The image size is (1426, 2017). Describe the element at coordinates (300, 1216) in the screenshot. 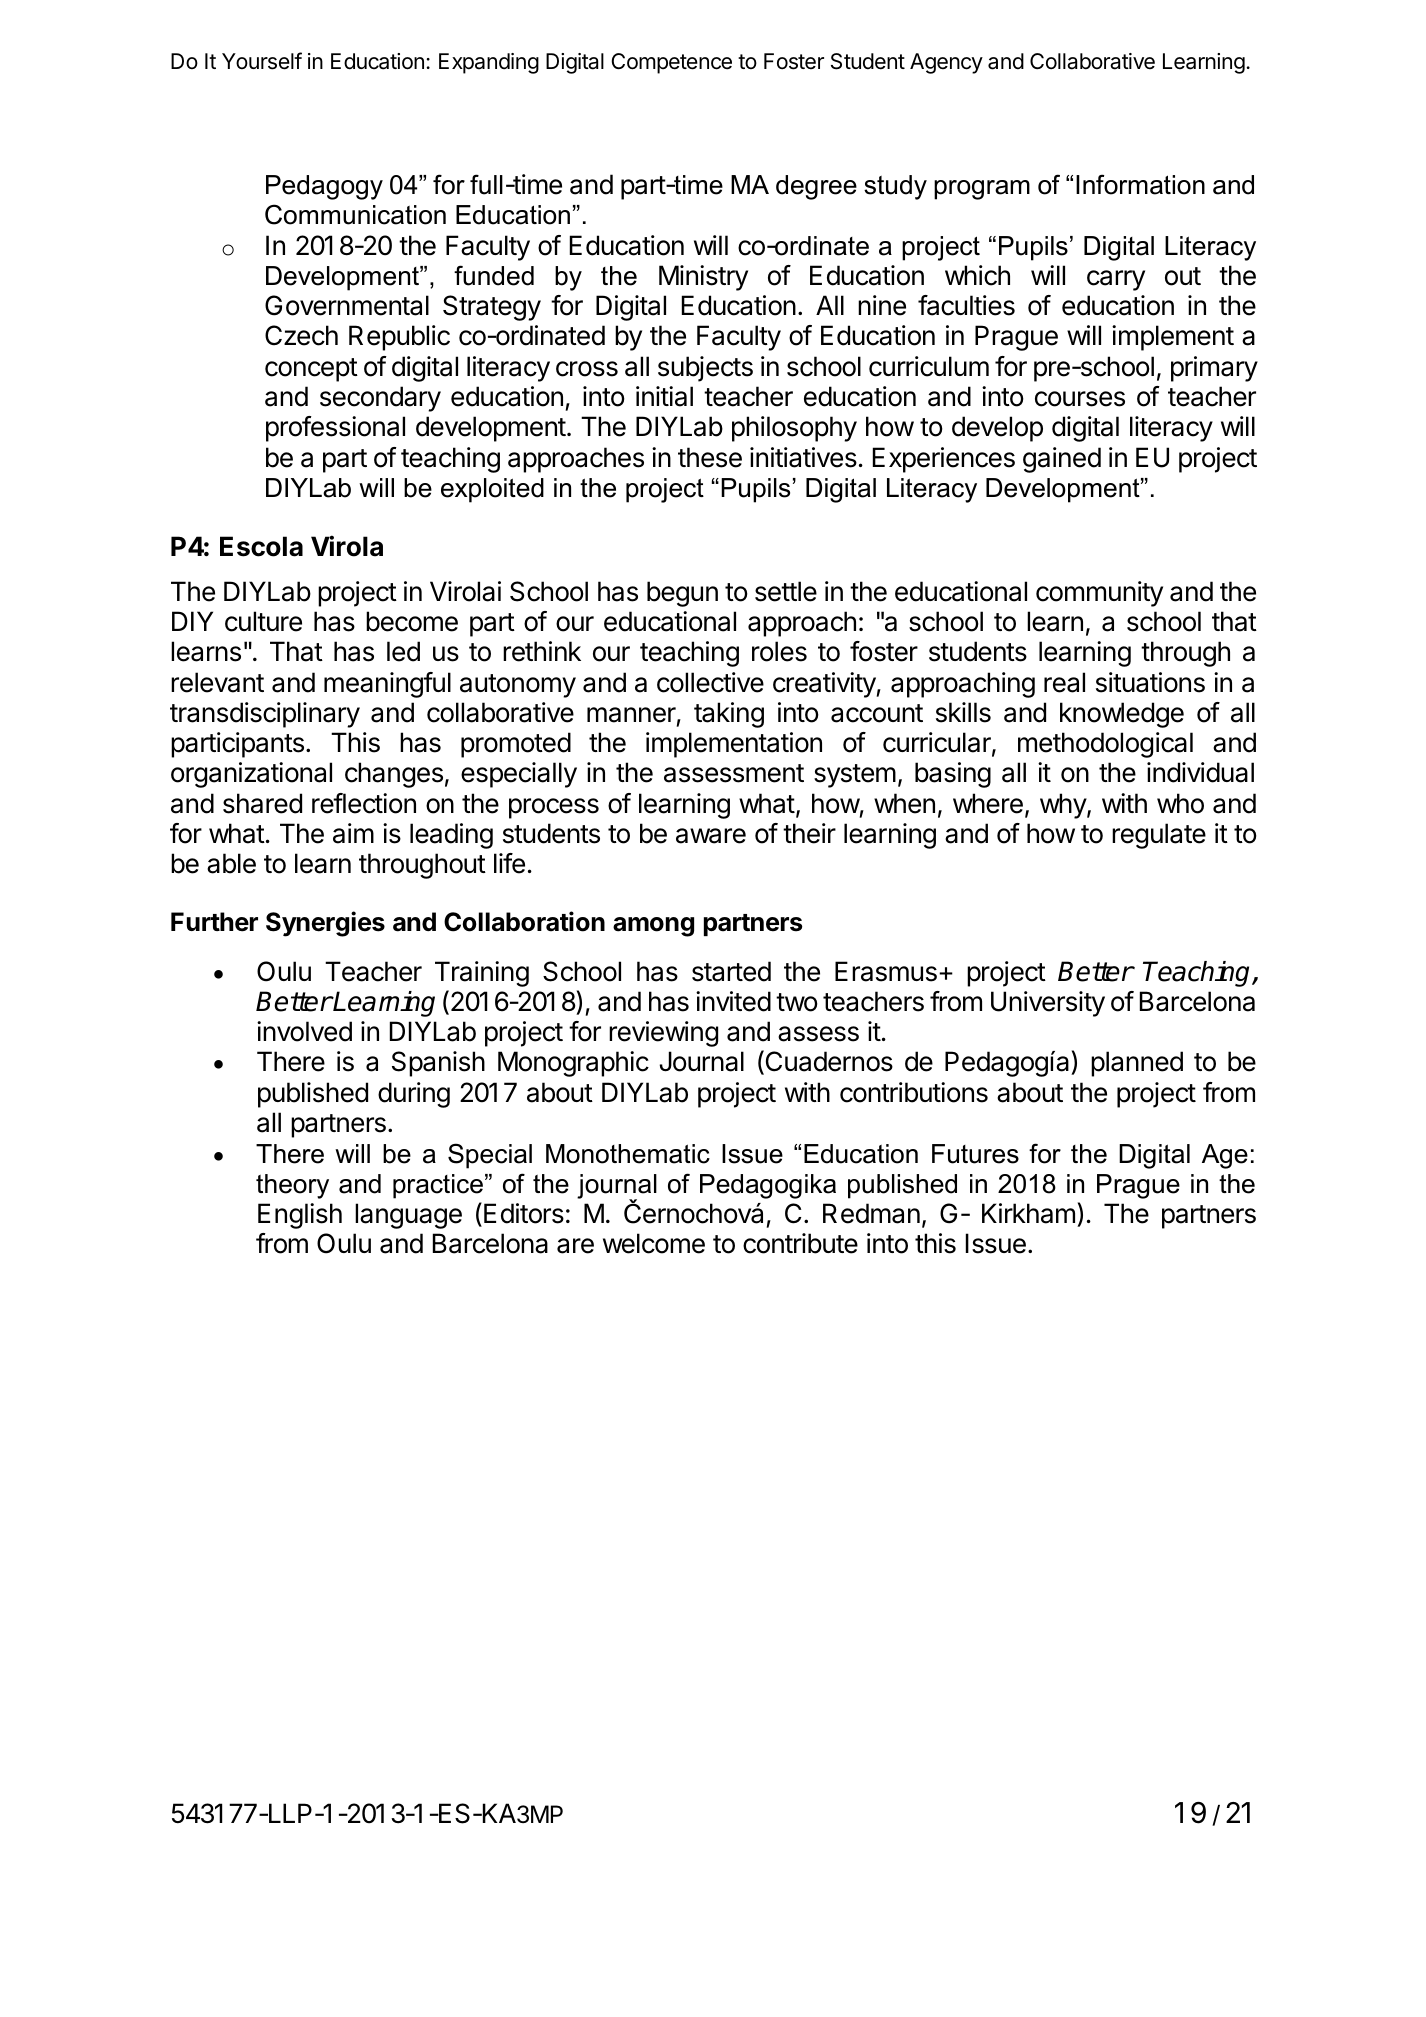

I see `English` at that location.
